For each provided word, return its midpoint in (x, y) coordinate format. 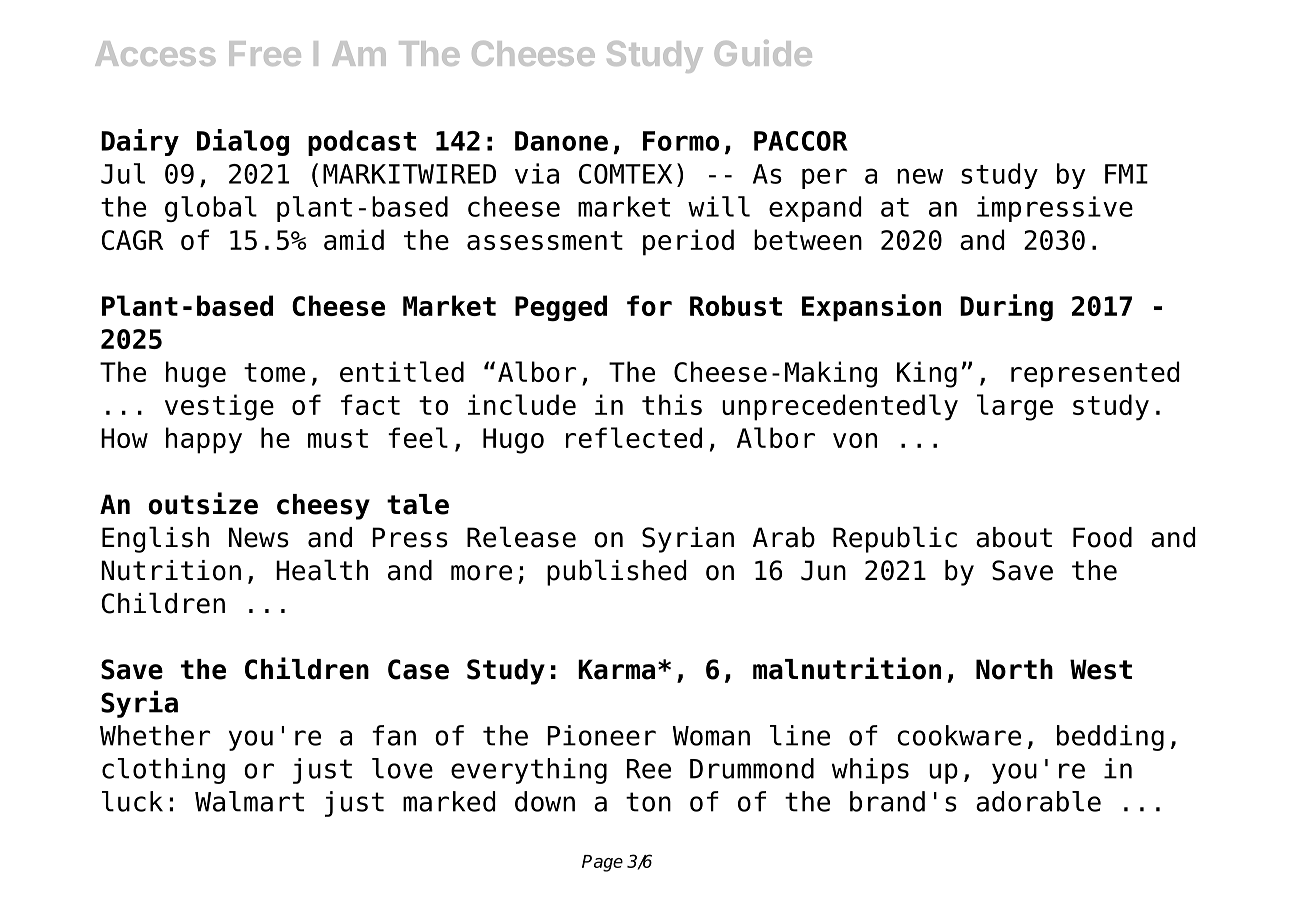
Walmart (249, 801)
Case (418, 669)
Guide (763, 53)
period (688, 242)
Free (265, 53)
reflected (634, 437)
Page (602, 863)
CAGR (132, 240)
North (1014, 669)
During (1006, 308)
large (1015, 407)
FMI (1126, 174)
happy (204, 440)
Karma (616, 669)
